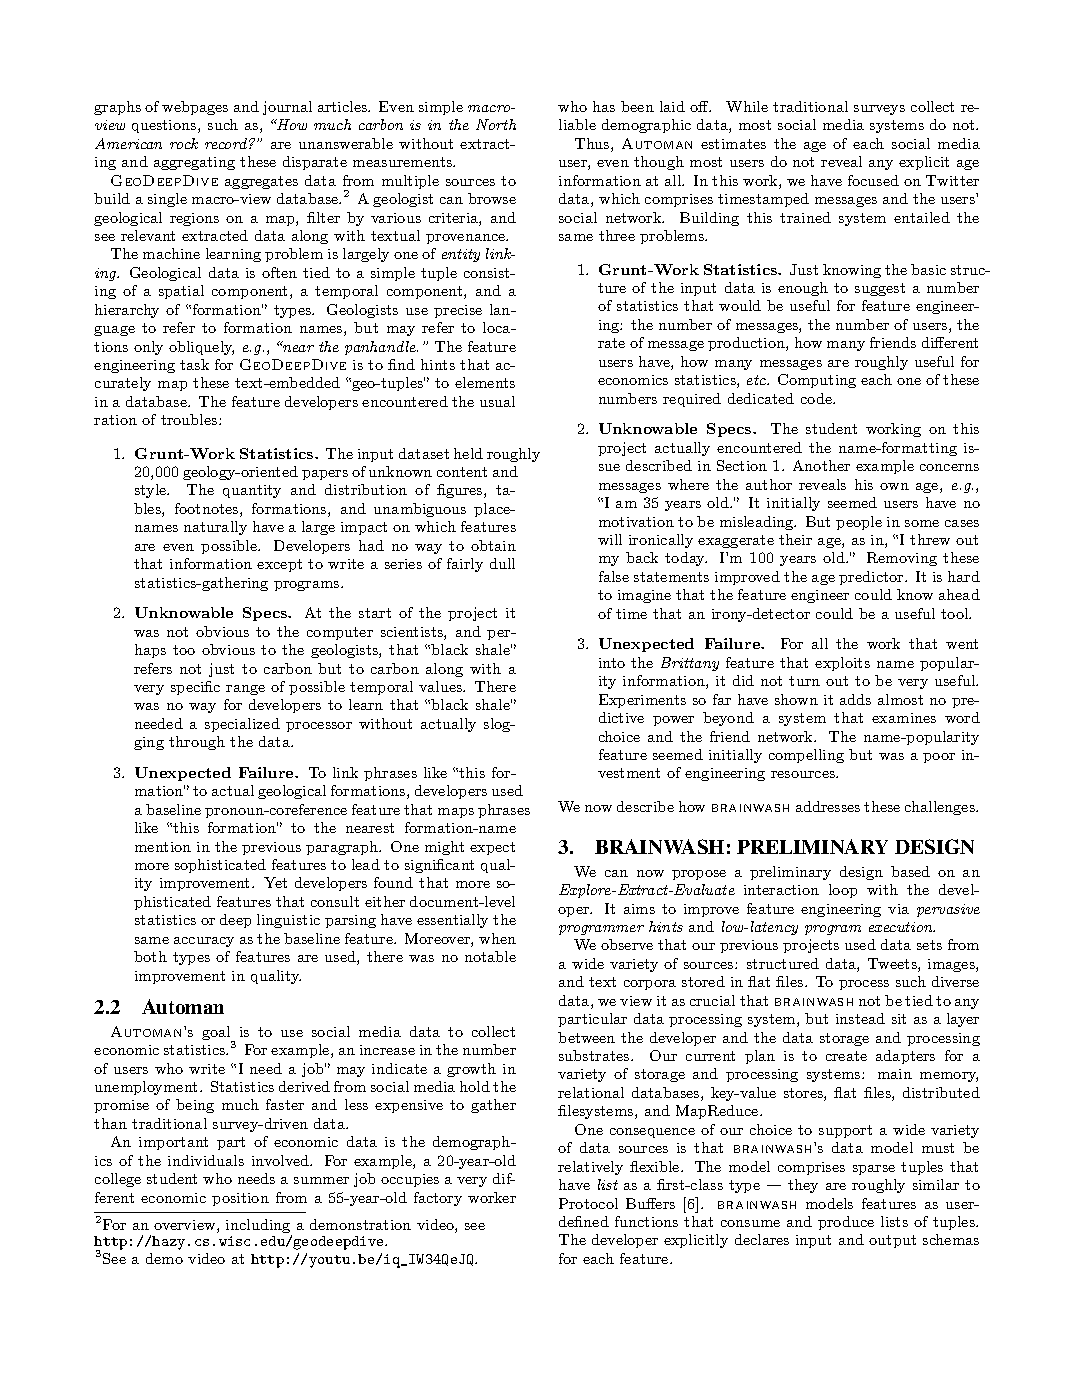  What do you see at coordinates (461, 491) in the image?
I see `figures` at bounding box center [461, 491].
